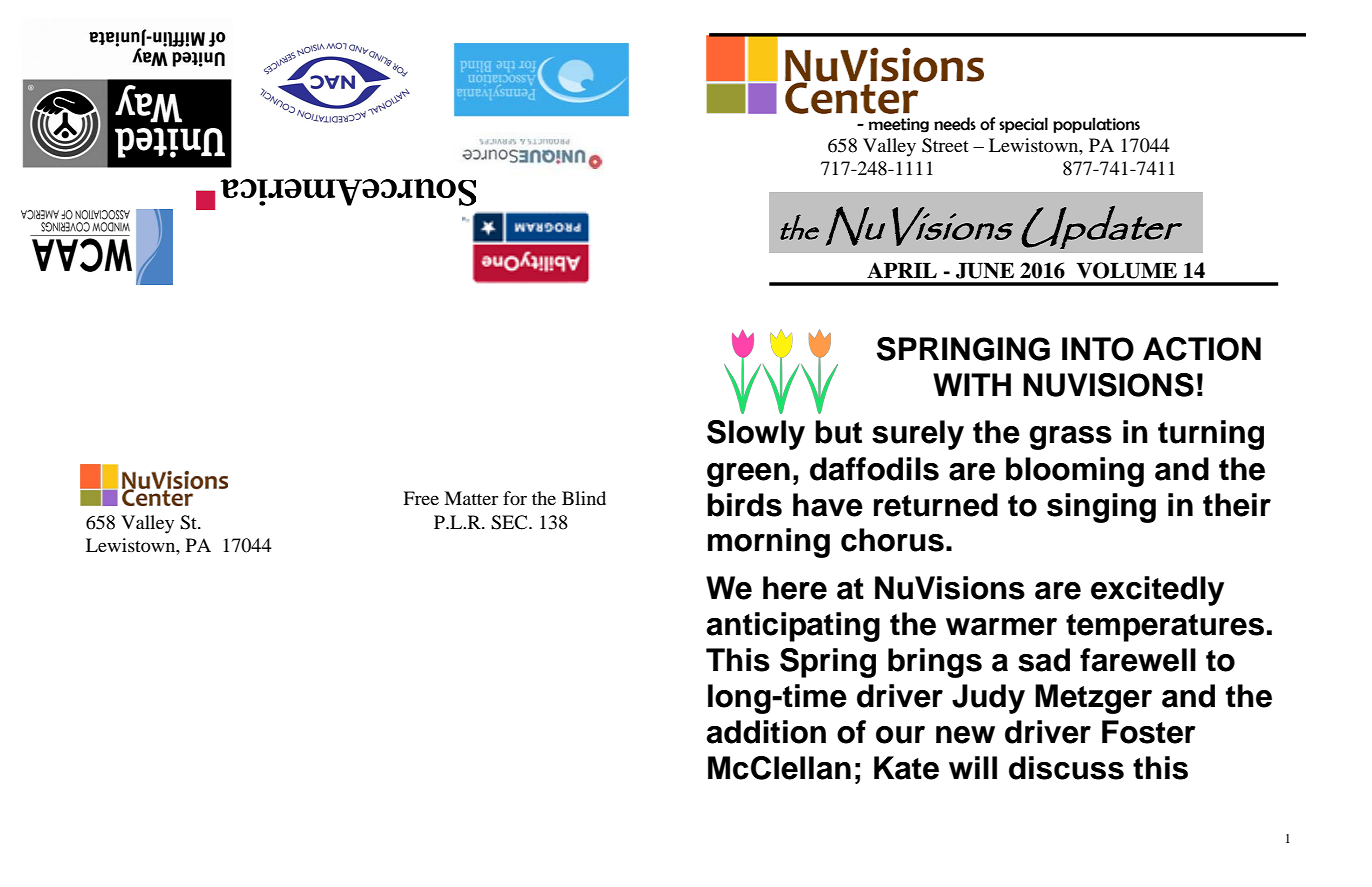 The height and width of the image is (887, 1372). I want to click on grass, so click(1070, 438).
